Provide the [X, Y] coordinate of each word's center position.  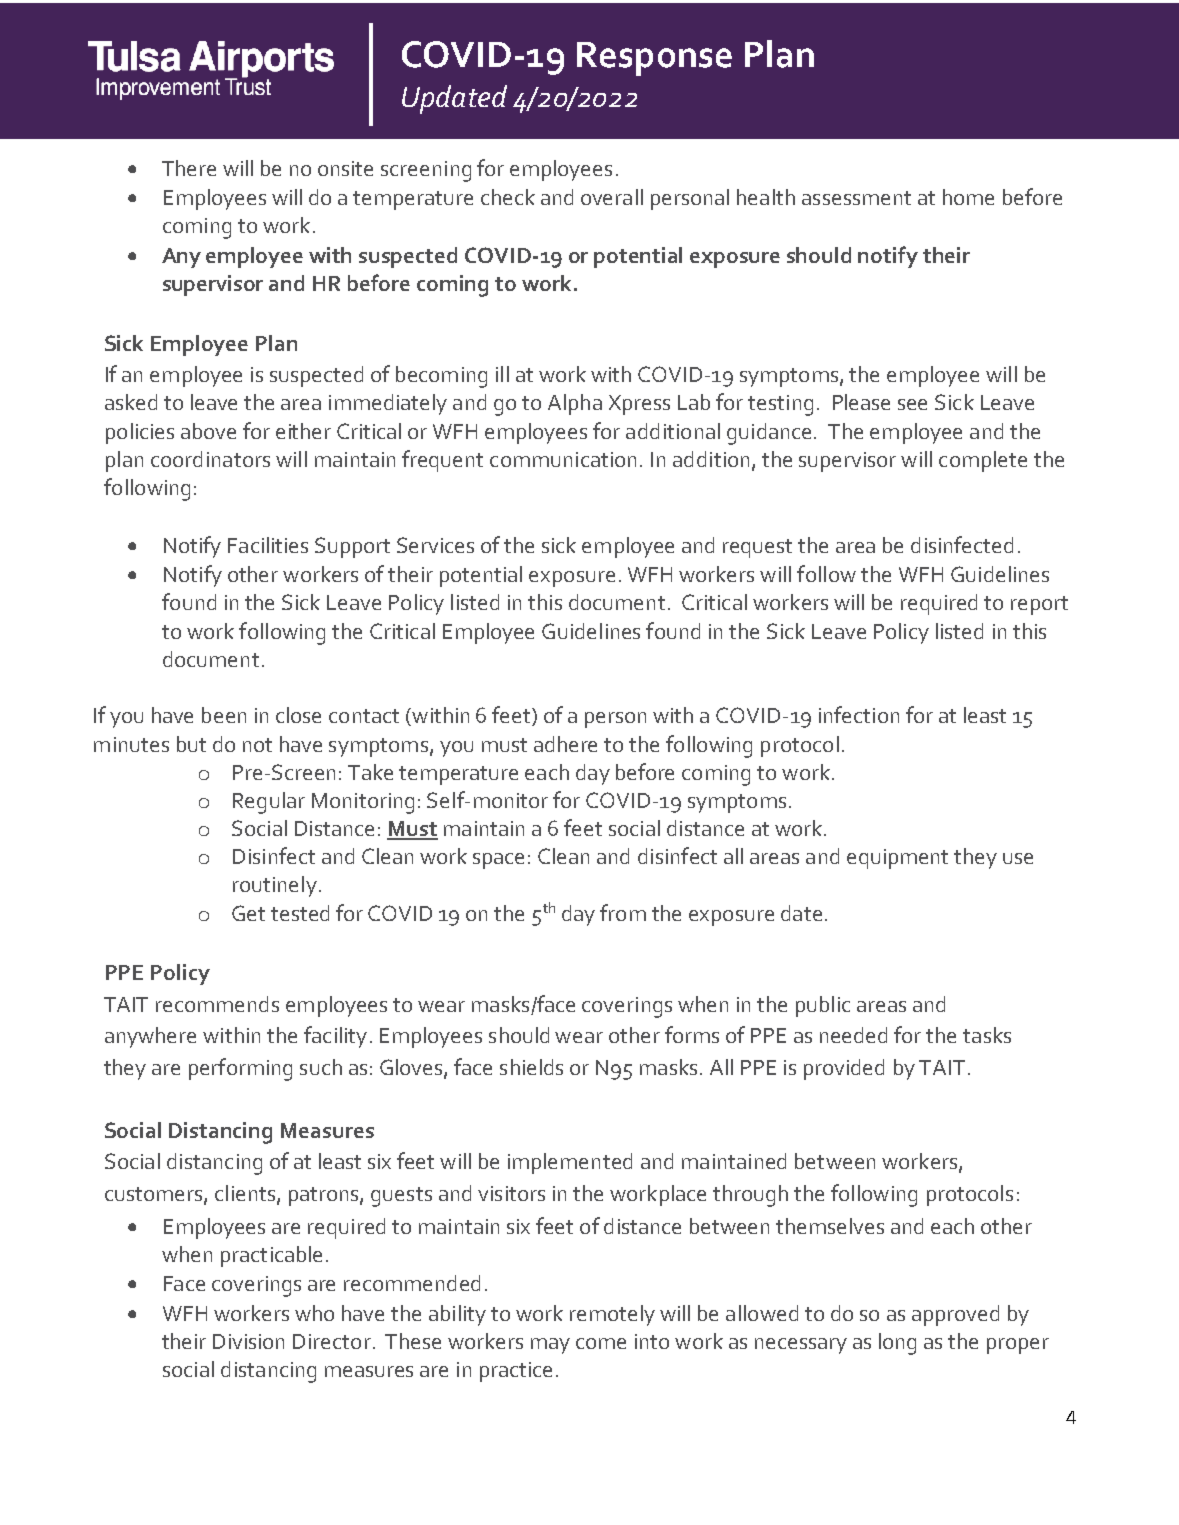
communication [563, 459]
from [623, 912]
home [968, 197]
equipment [897, 859]
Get [248, 913]
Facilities [268, 545]
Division [248, 1341]
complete [983, 461]
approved [955, 1315]
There [189, 168]
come [601, 1343]
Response [654, 59]
